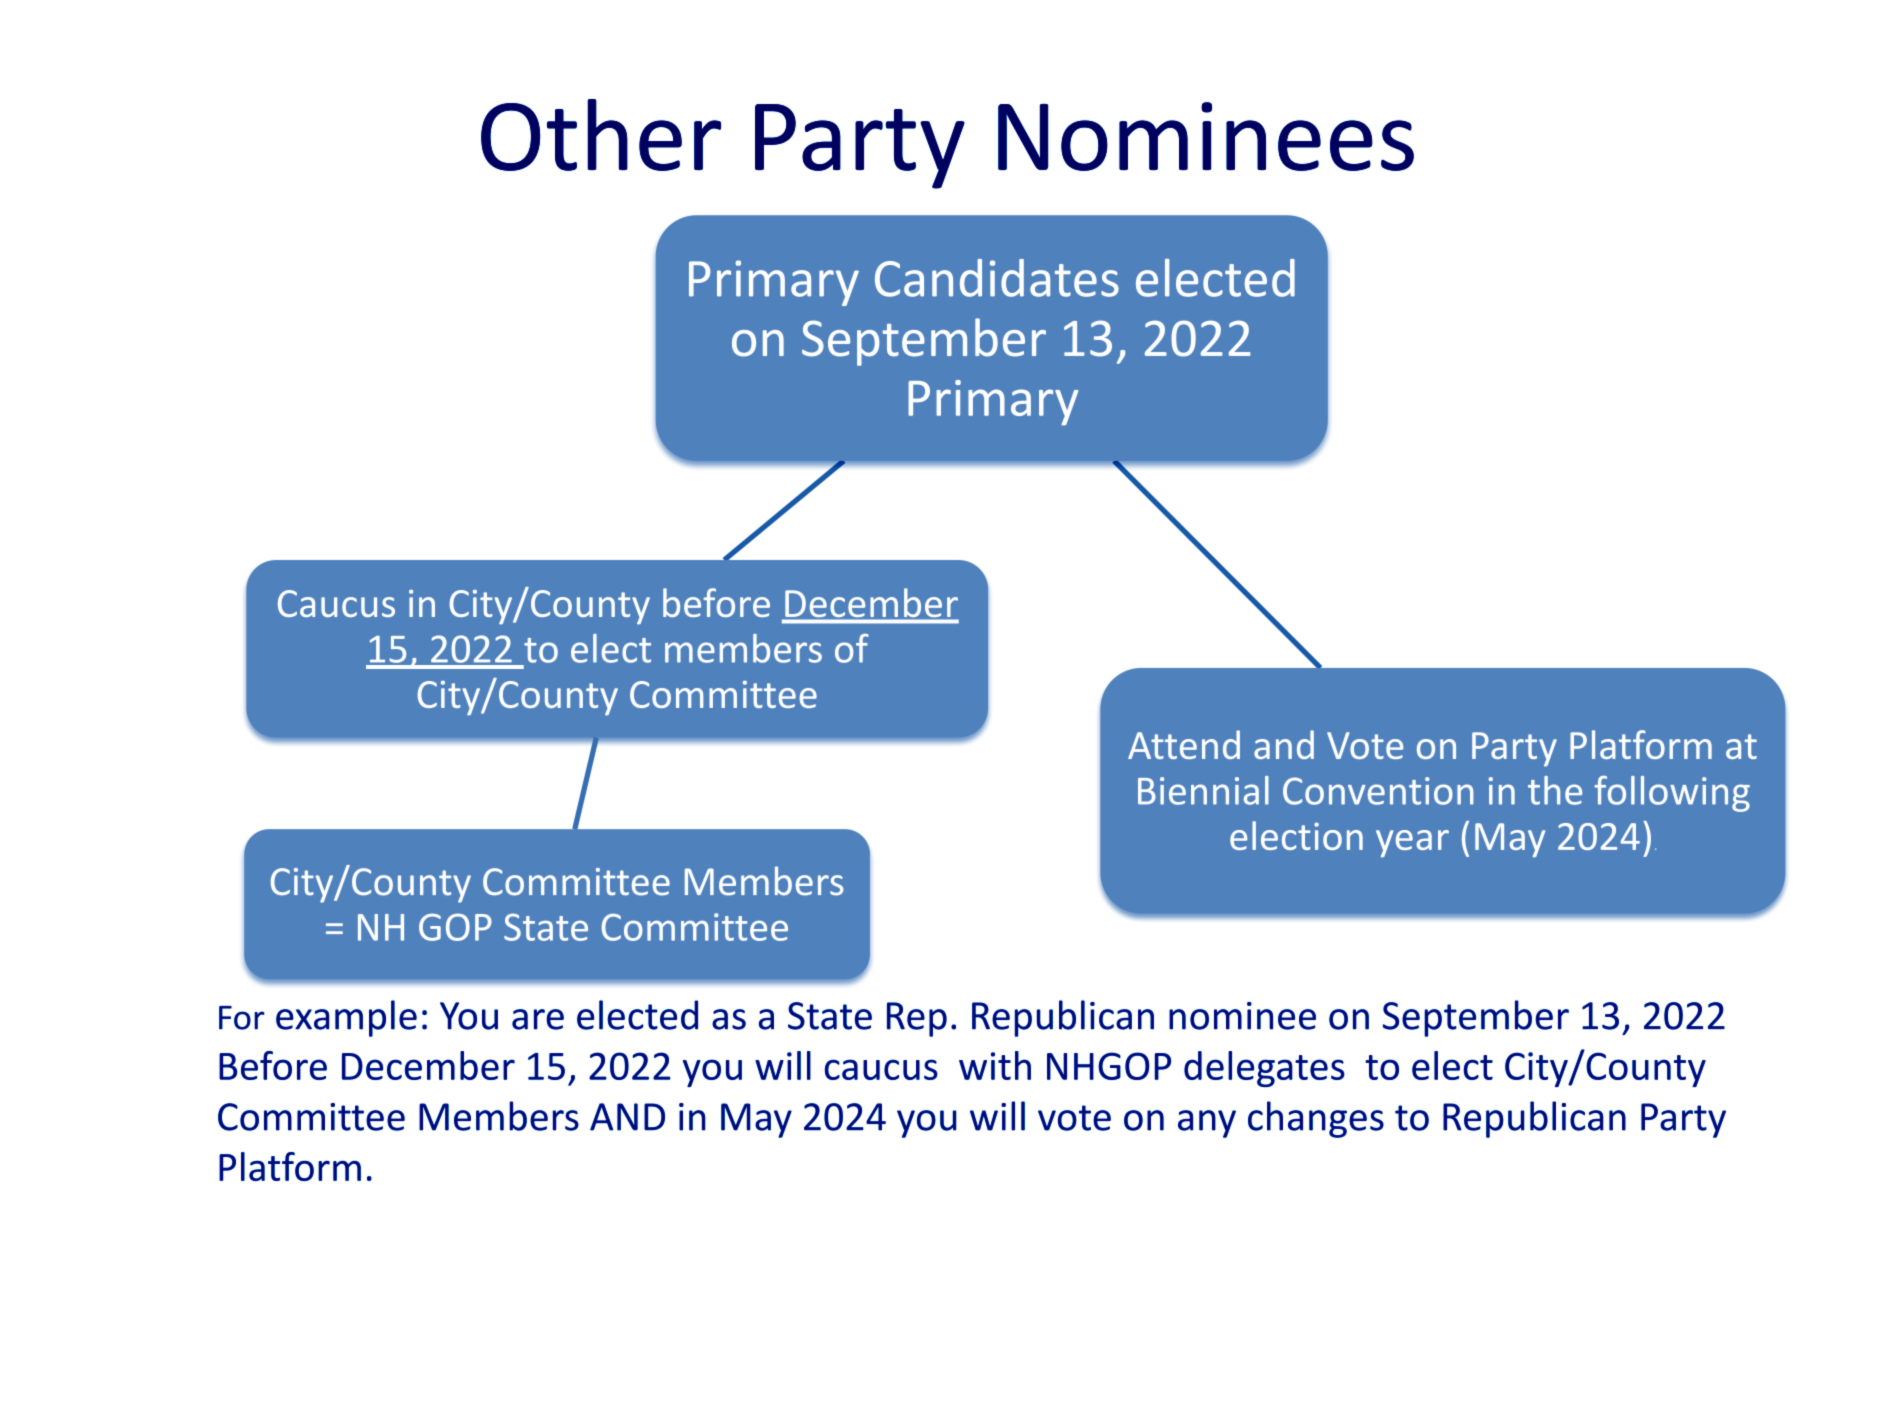 This screenshot has width=1895, height=1421. I want to click on delegates, so click(1264, 1069).
